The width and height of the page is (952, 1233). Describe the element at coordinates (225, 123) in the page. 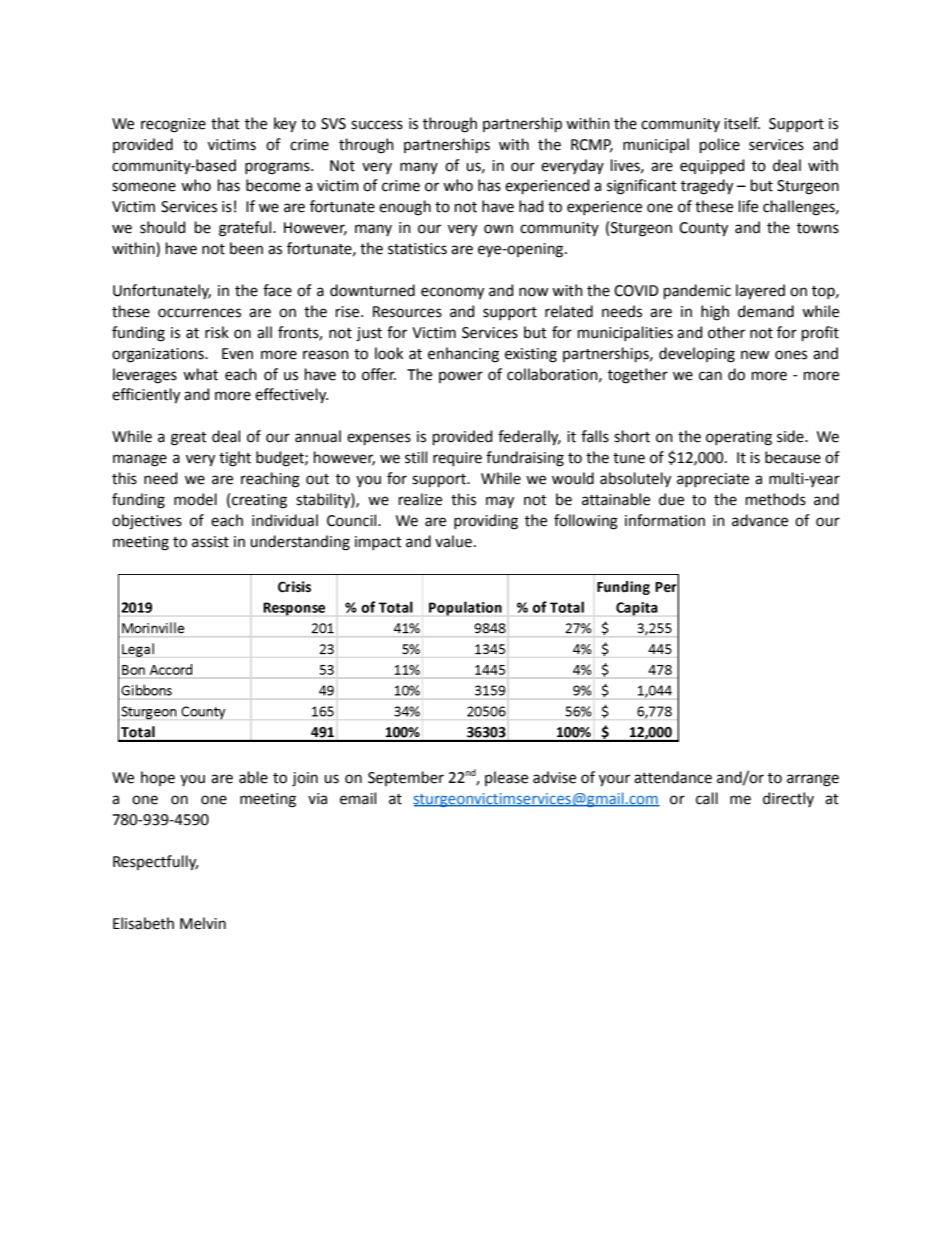

I see `that` at that location.
